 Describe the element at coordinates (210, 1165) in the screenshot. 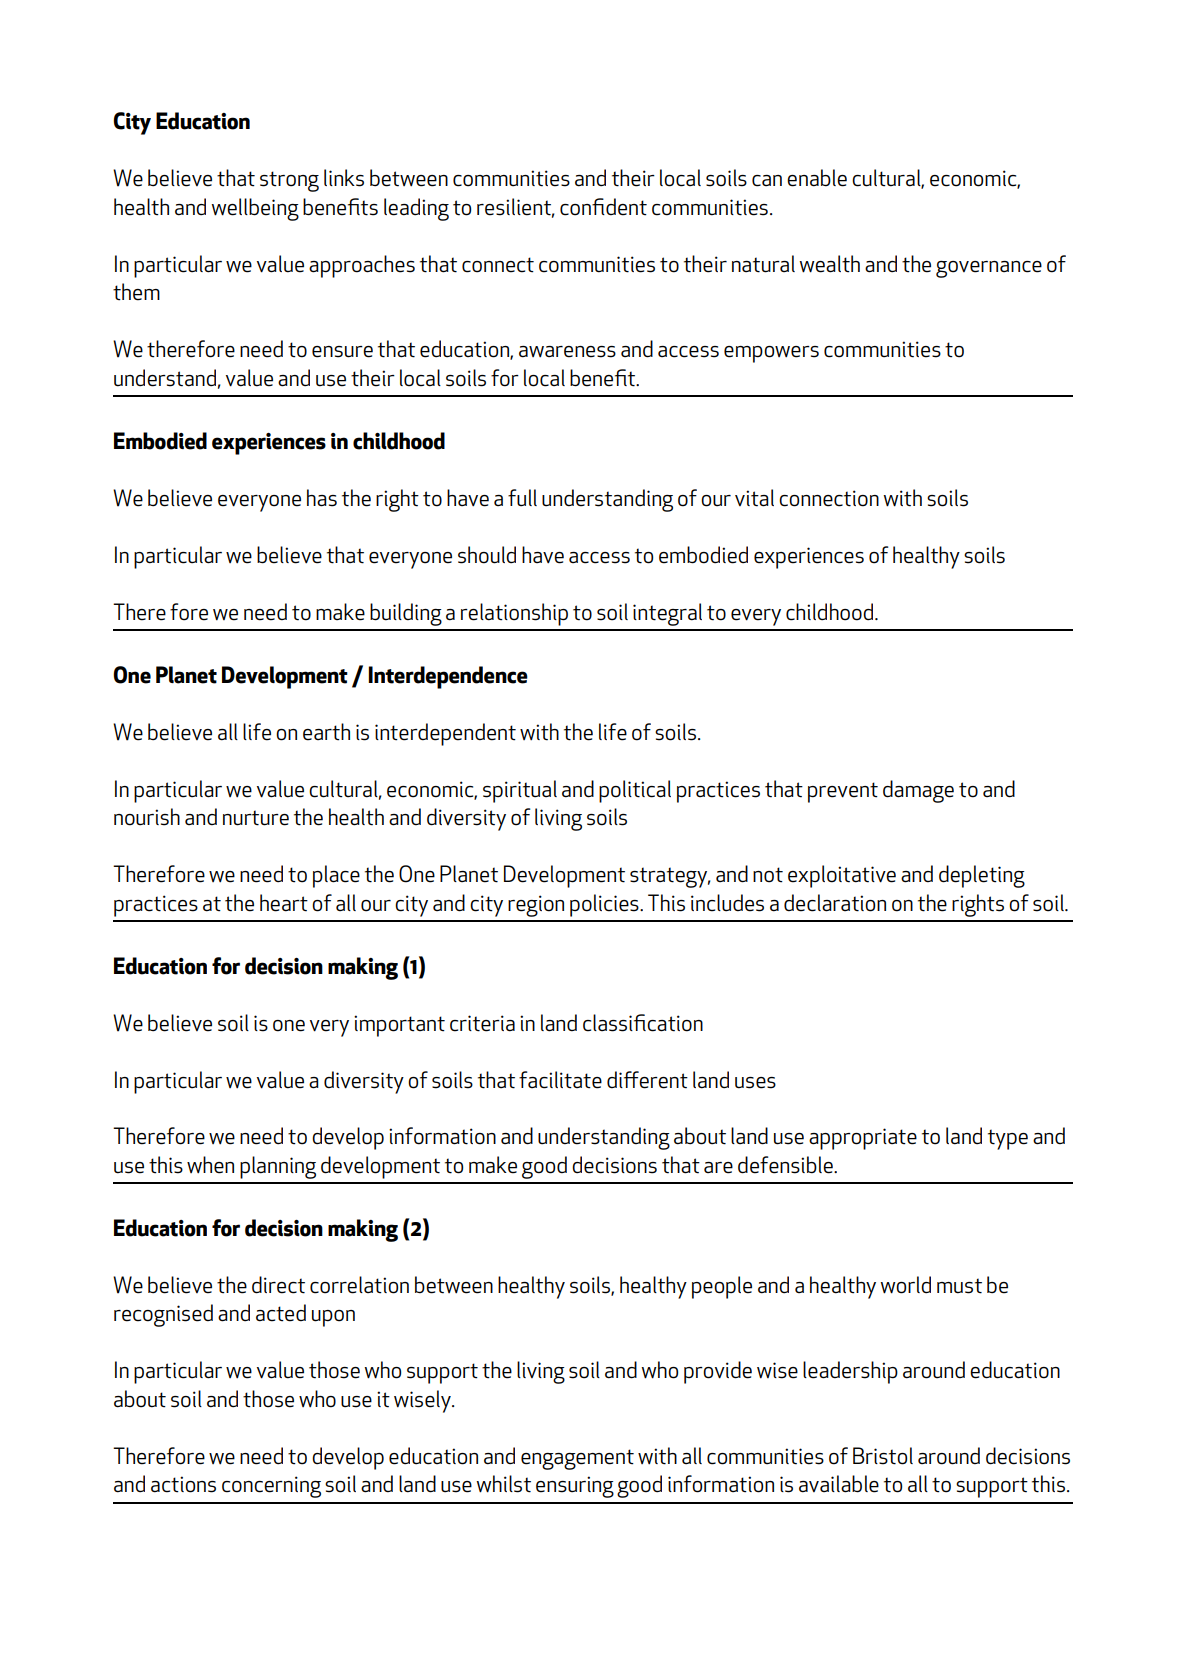

I see `when` at that location.
